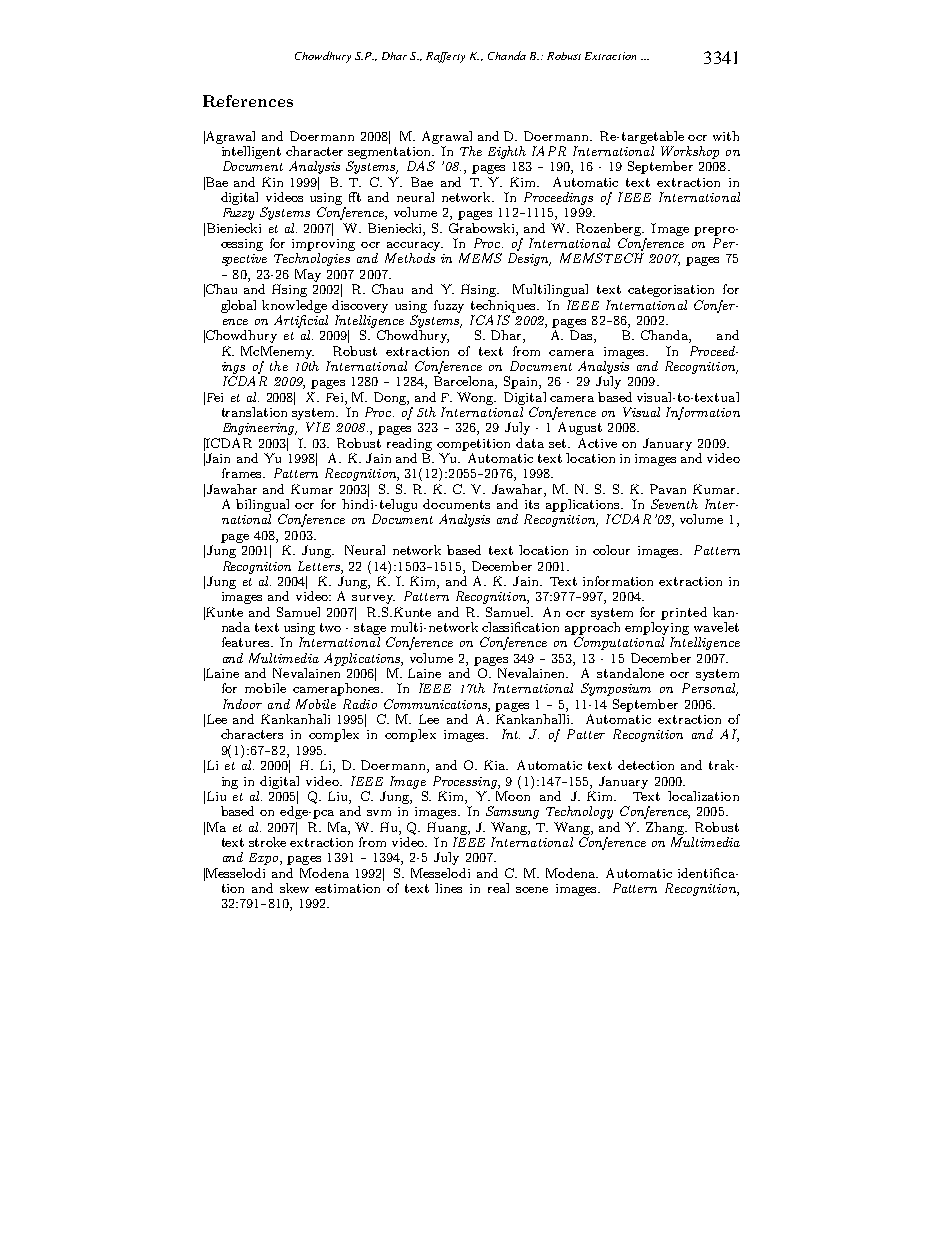  What do you see at coordinates (242, 704) in the screenshot?
I see `Indoor` at bounding box center [242, 704].
